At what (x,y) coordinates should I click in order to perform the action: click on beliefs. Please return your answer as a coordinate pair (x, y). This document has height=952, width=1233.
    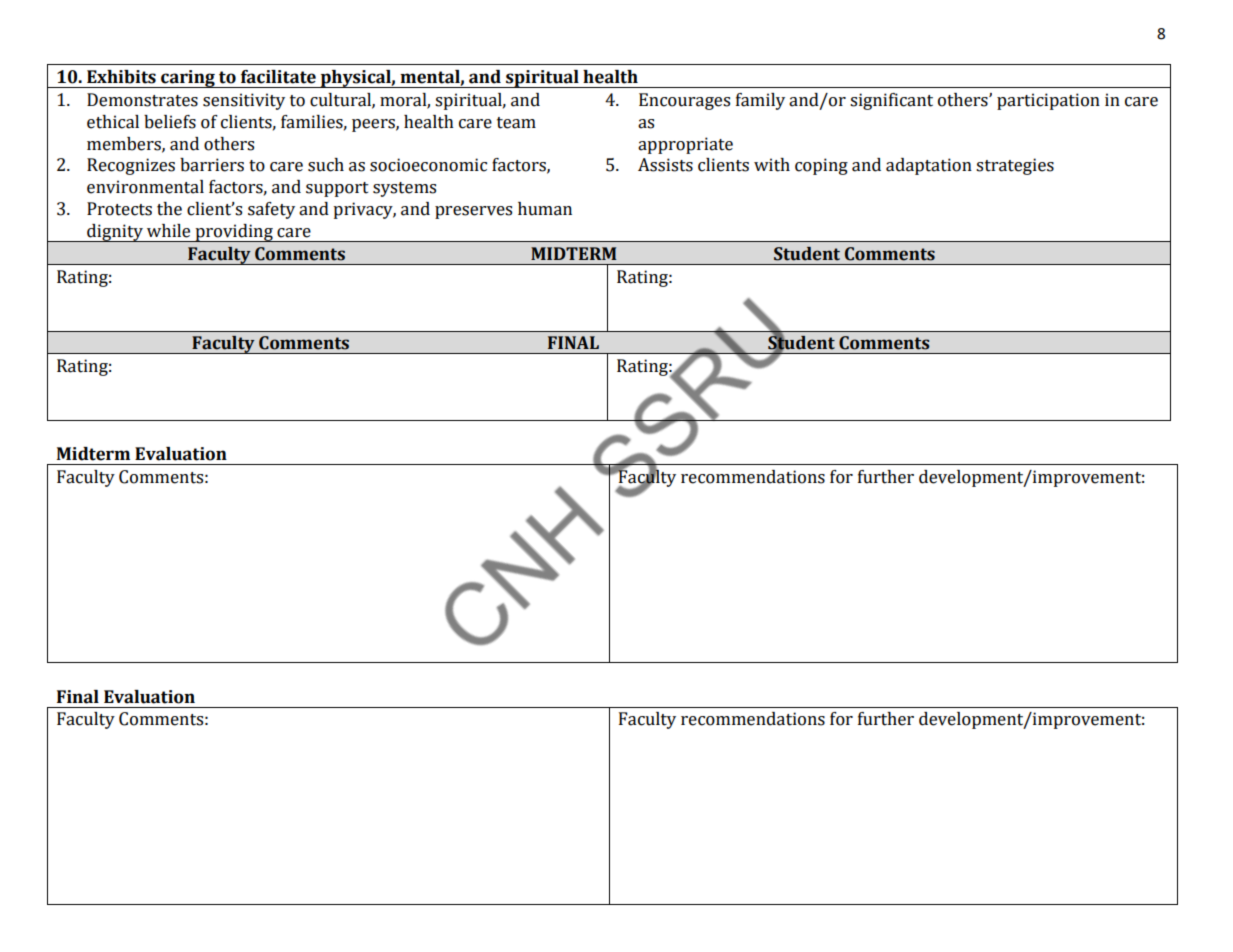
    Looking at the image, I should click on (170, 122).
